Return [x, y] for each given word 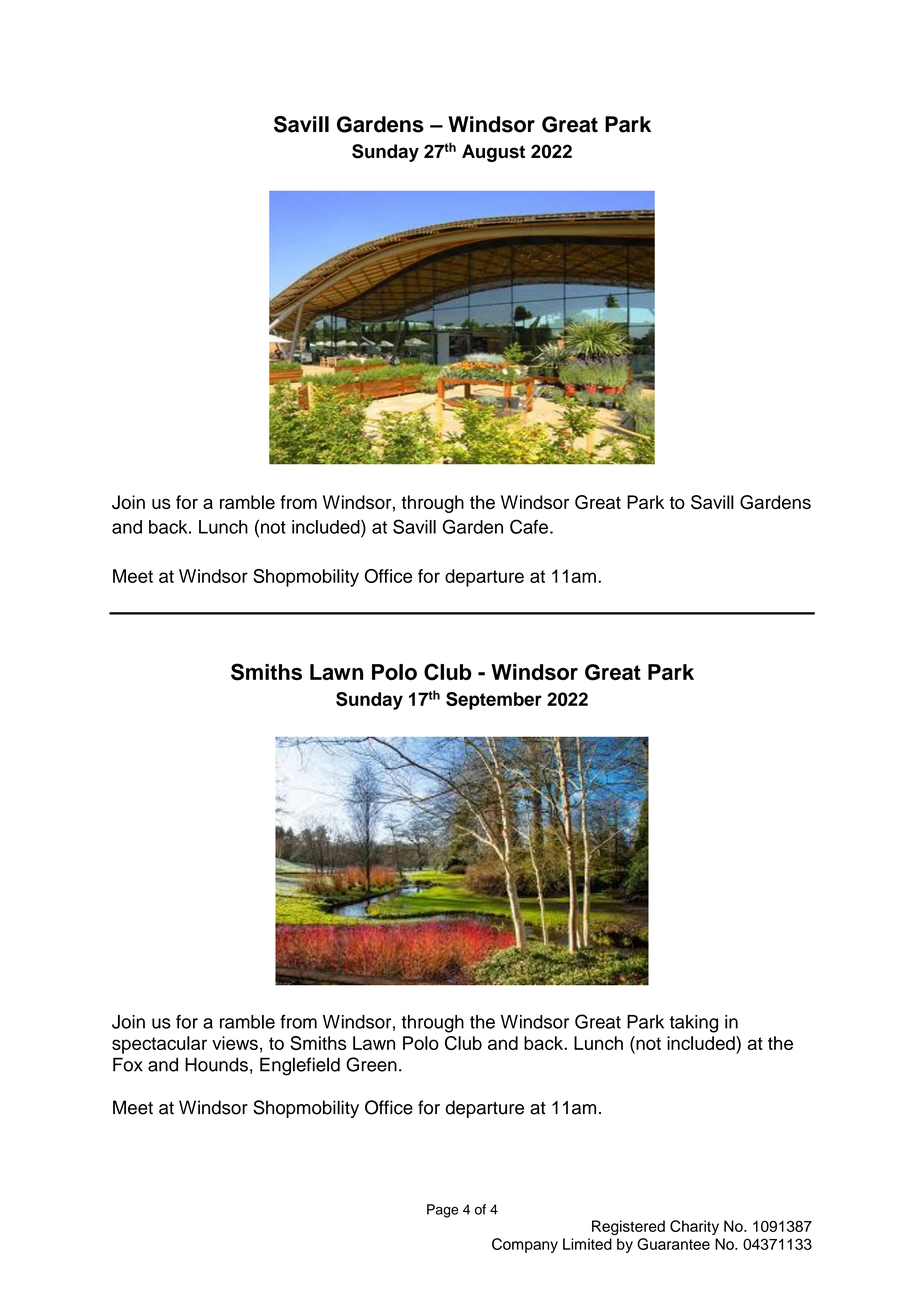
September [494, 701]
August [493, 153]
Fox [128, 1064]
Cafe [529, 526]
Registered [628, 1227]
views [235, 1043]
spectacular [159, 1045]
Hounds [216, 1064]
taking [693, 1024]
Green [371, 1064]
